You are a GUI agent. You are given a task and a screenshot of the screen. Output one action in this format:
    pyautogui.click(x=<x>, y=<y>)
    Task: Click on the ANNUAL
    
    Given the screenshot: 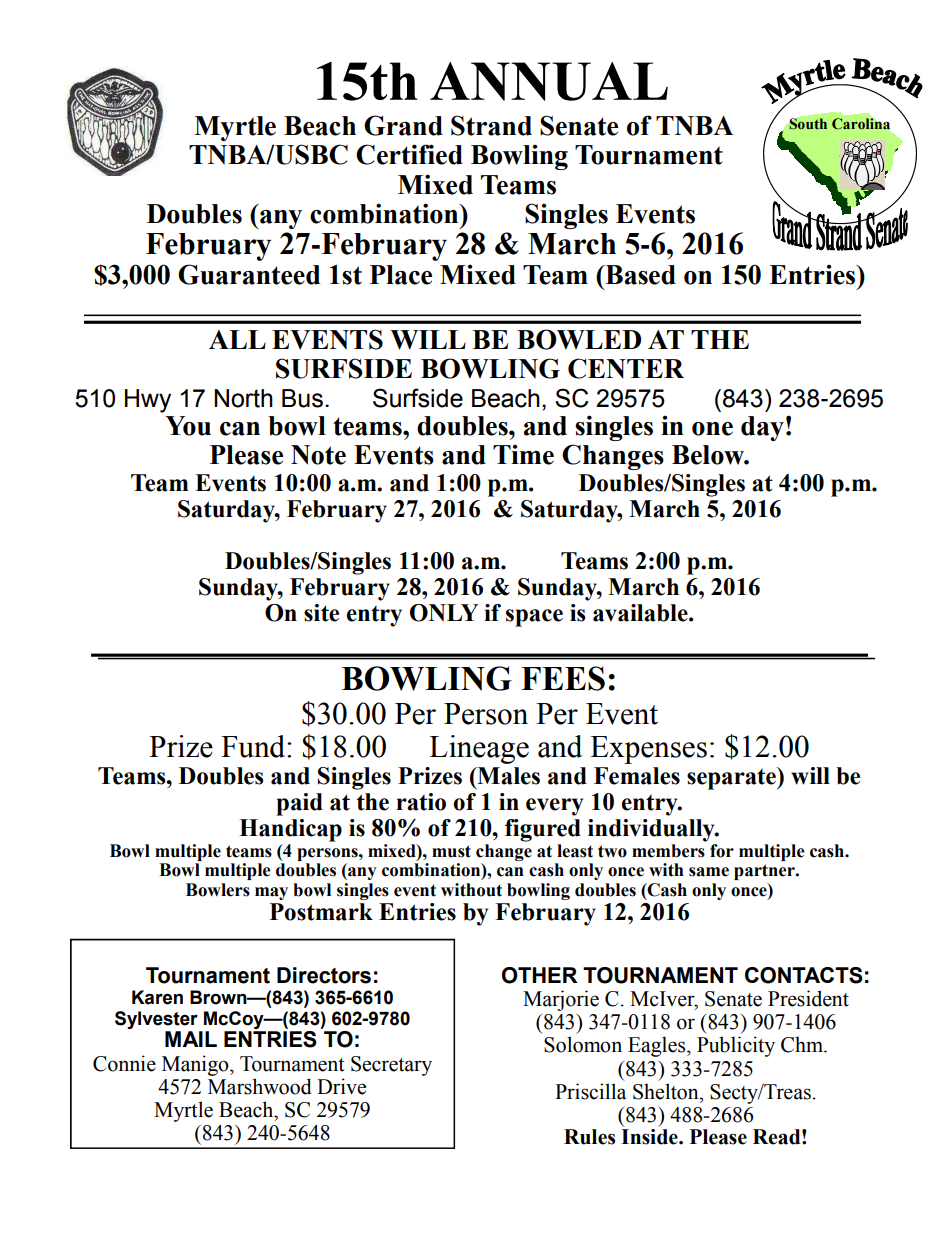 What is the action you would take?
    pyautogui.click(x=549, y=81)
